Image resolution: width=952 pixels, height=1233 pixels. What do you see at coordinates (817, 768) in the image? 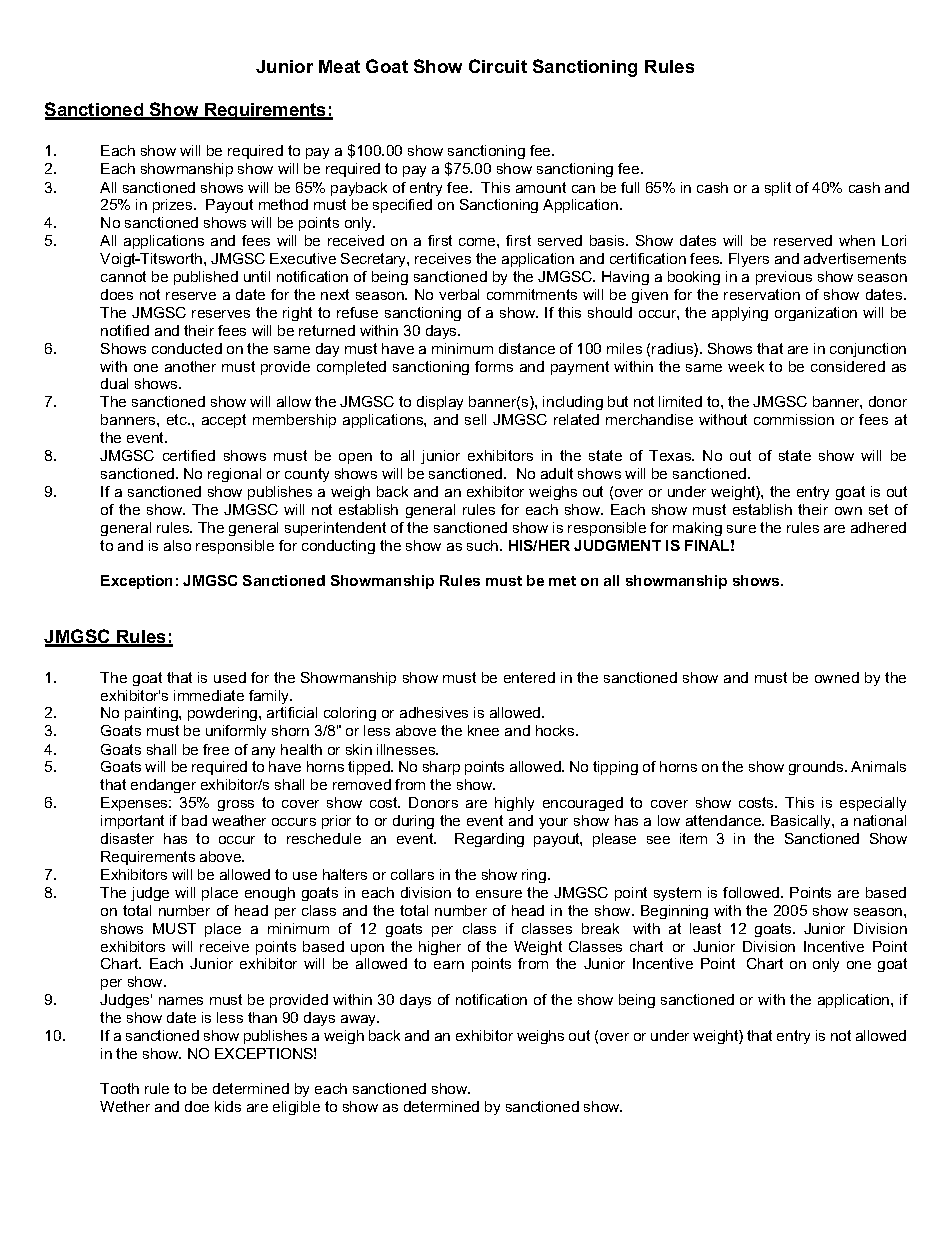
I see `grounds` at bounding box center [817, 768].
